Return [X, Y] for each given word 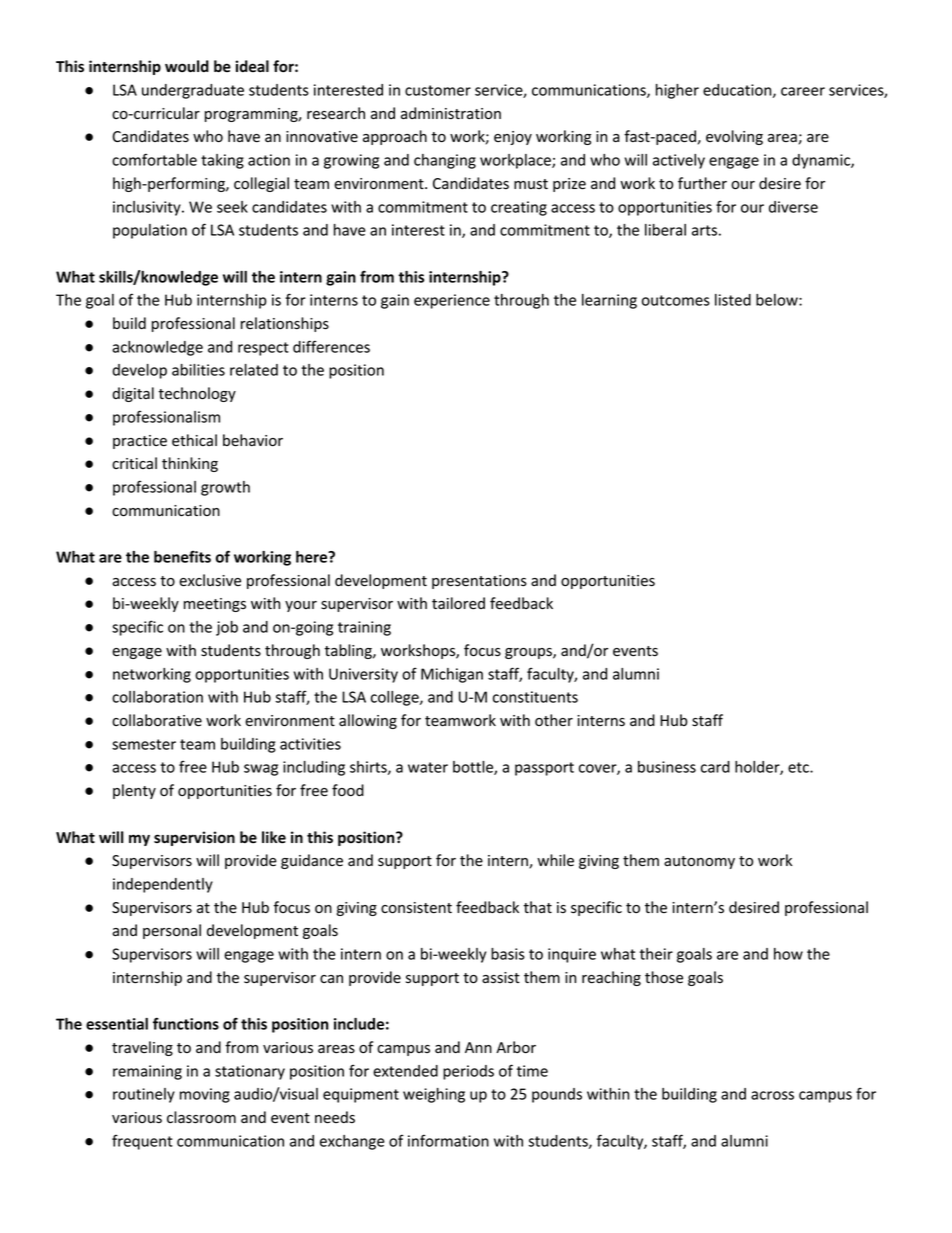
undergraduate [193, 91]
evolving [734, 137]
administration [451, 113]
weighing [434, 1095]
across [772, 1095]
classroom [201, 1117]
